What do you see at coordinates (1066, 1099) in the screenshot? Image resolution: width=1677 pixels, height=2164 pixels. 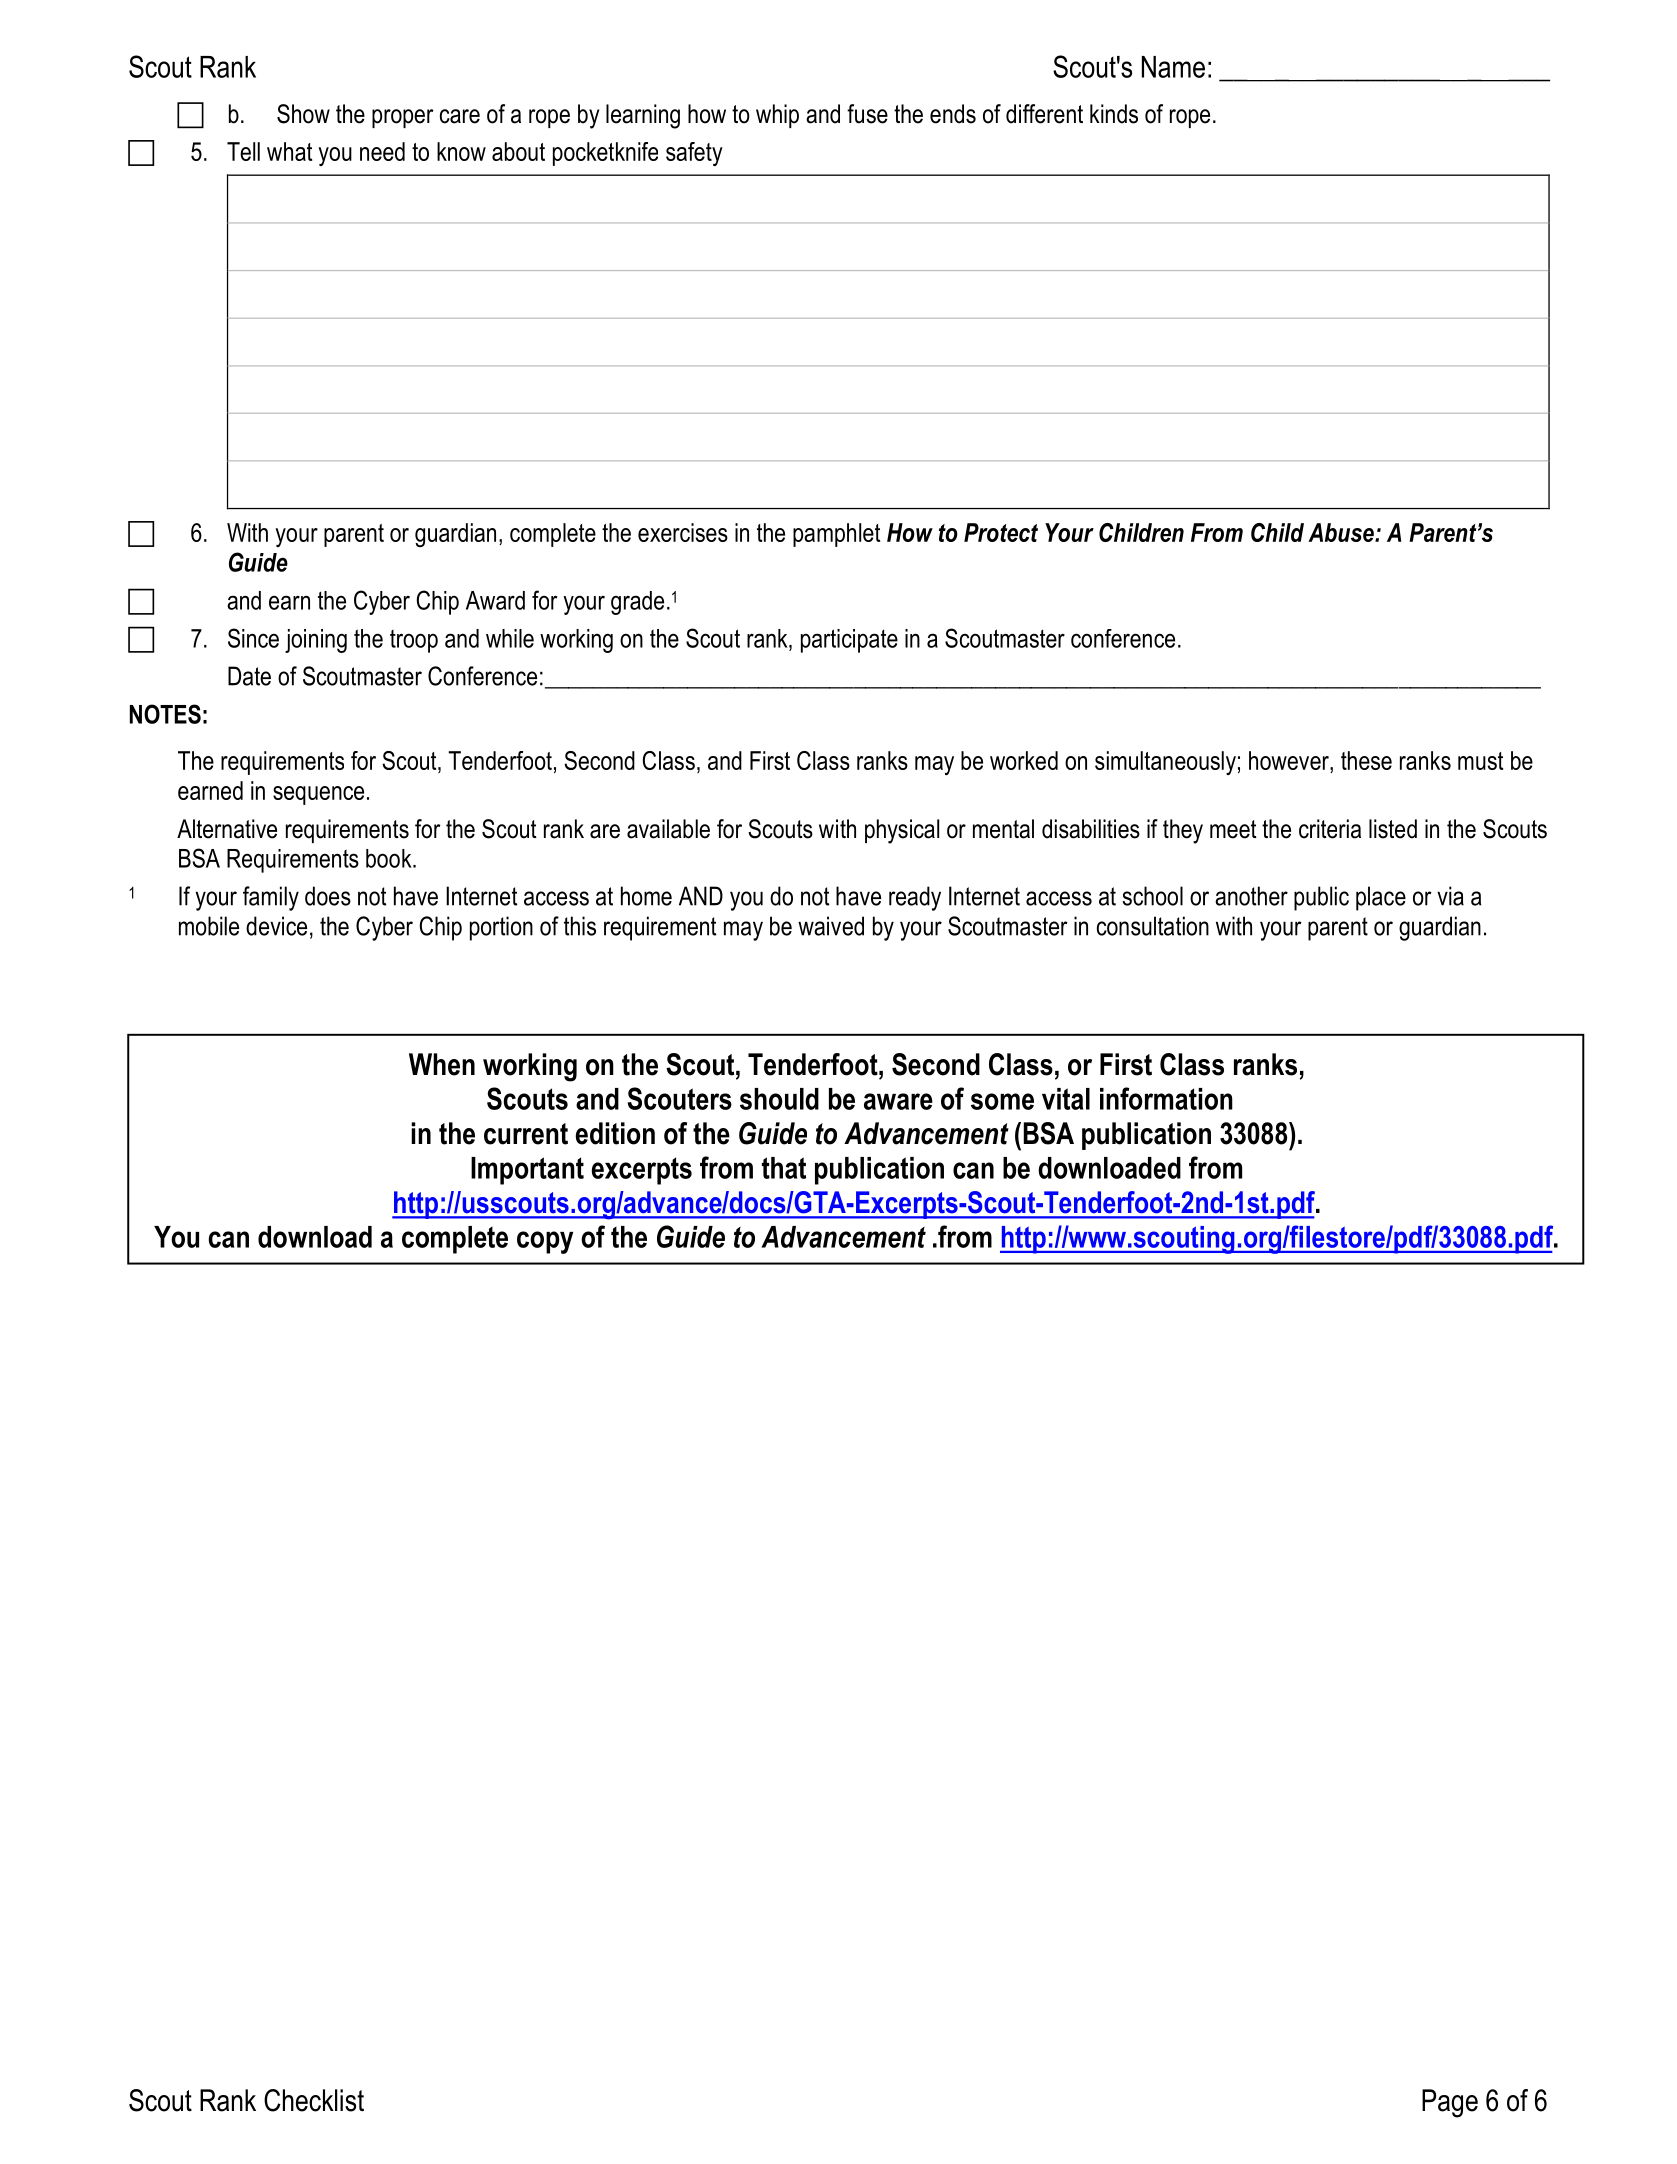 I see `vital` at bounding box center [1066, 1099].
